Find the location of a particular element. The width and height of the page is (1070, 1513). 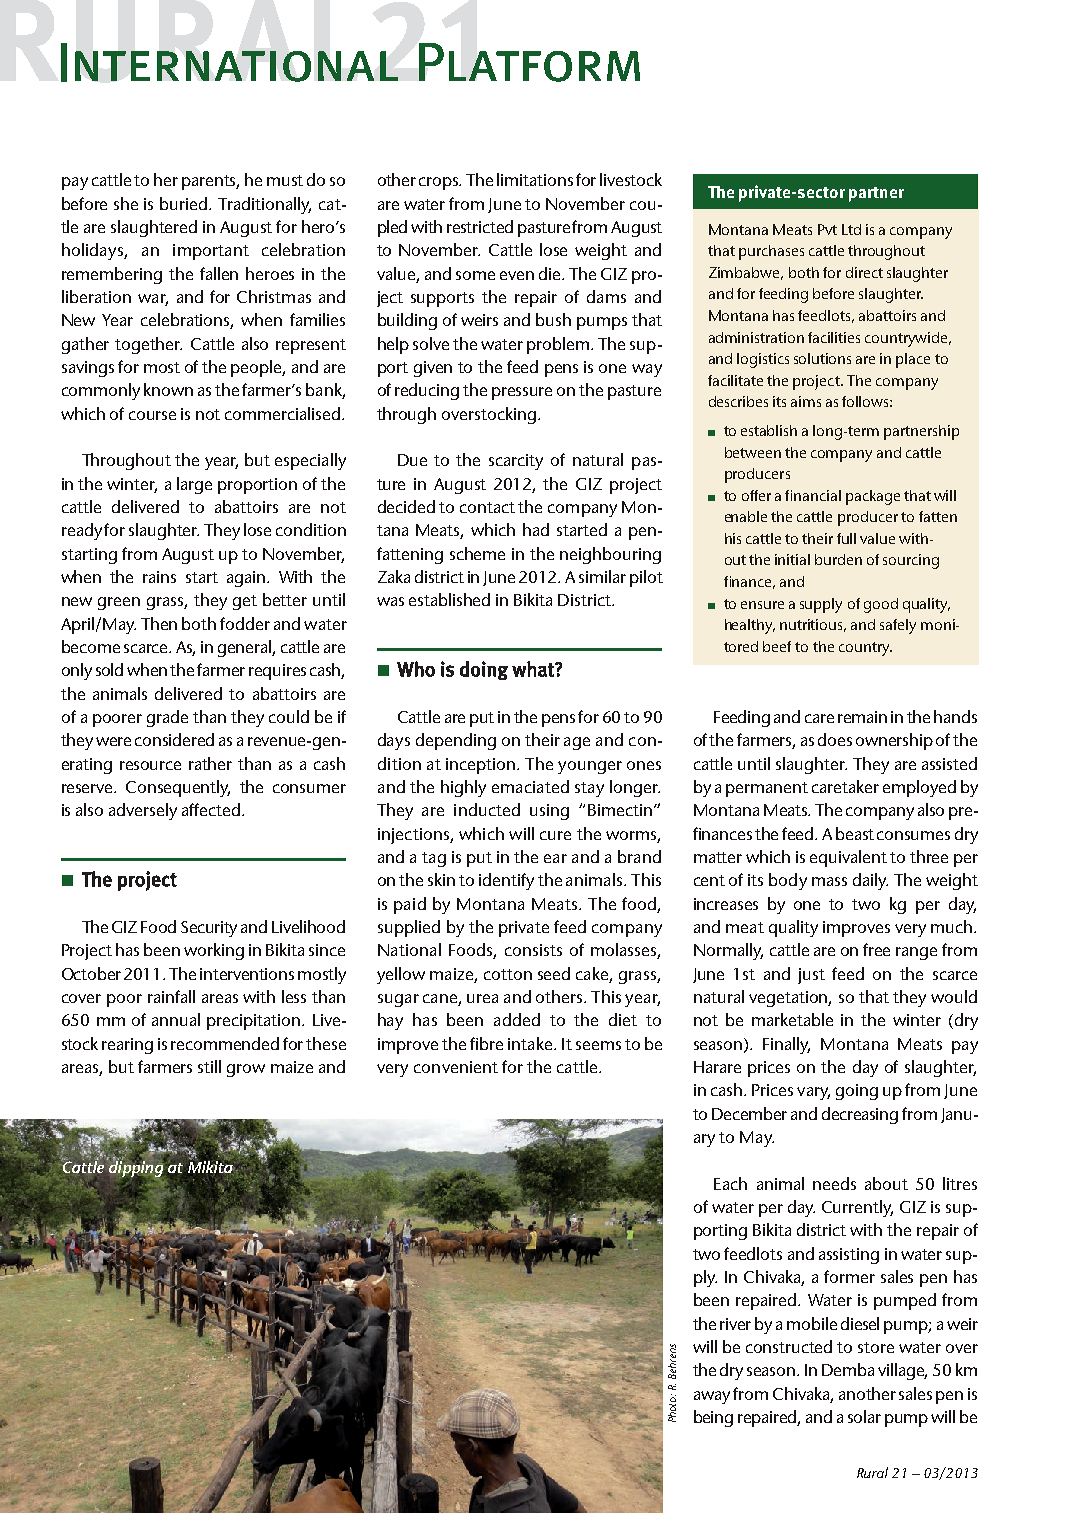

rather is located at coordinates (210, 763).
